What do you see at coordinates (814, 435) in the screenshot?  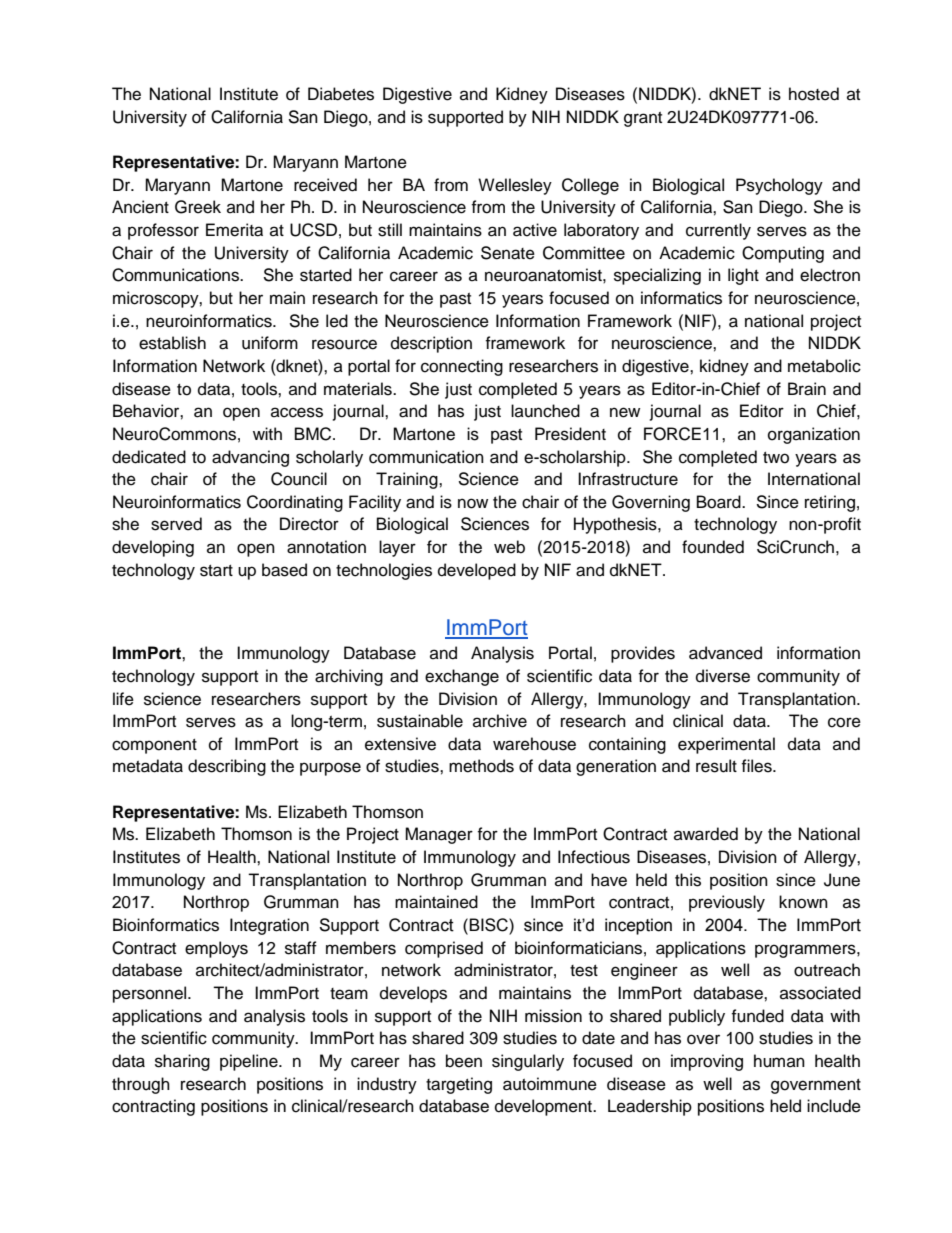 I see `organization` at bounding box center [814, 435].
